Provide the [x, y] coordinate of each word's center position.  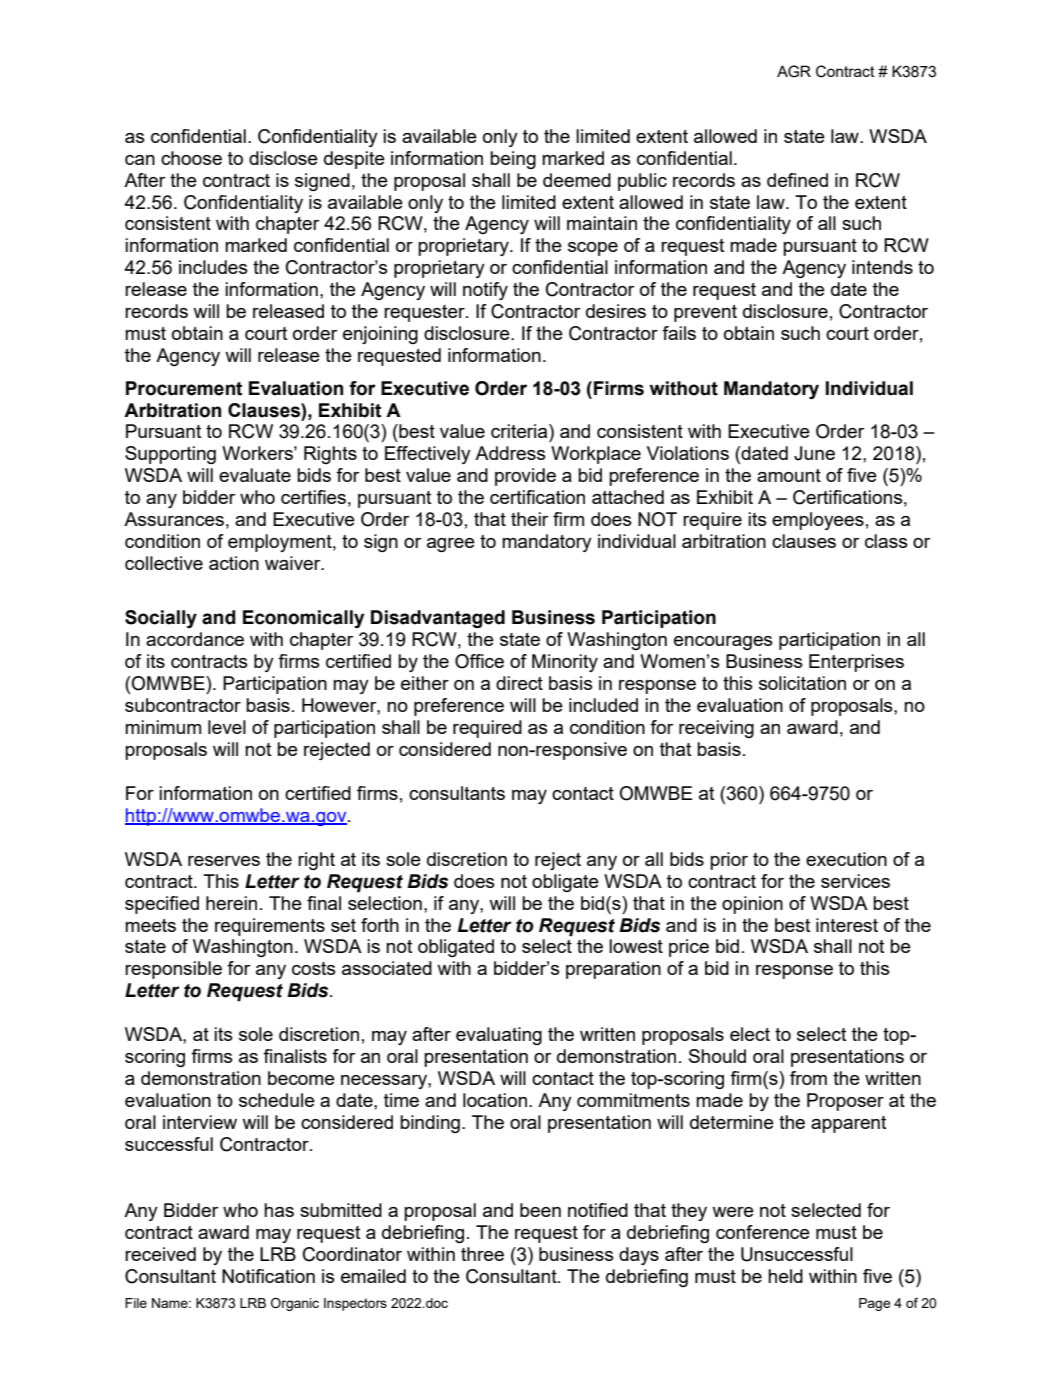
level [227, 727]
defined [797, 180]
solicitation [802, 683]
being [513, 160]
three [482, 1254]
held [785, 1276]
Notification [268, 1276]
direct [519, 683]
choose [191, 158]
